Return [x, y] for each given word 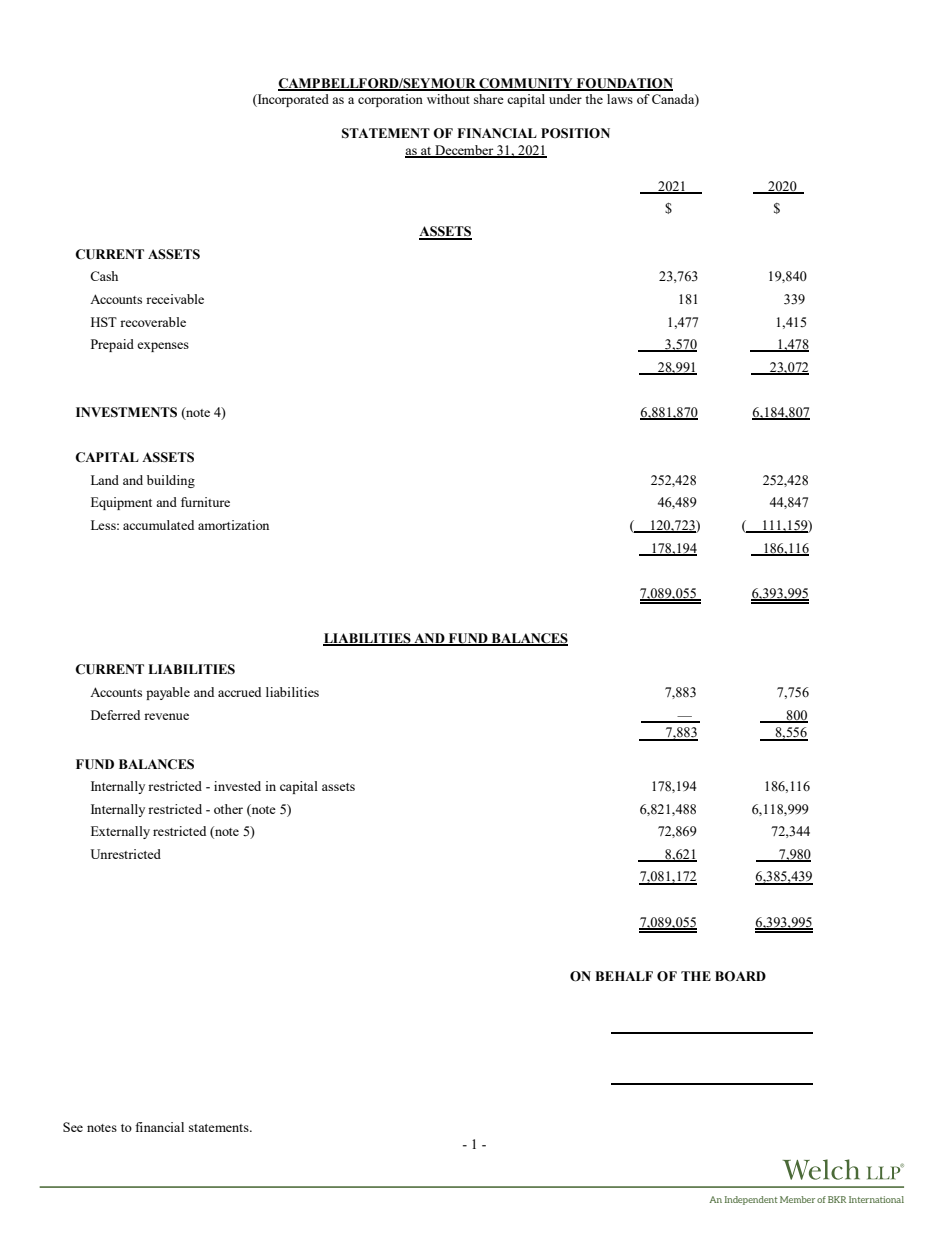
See [73, 1127]
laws [620, 99]
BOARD [740, 976]
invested [237, 786]
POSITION [575, 133]
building [171, 481]
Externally [120, 832]
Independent [751, 1200]
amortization [233, 525]
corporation [390, 100]
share [489, 99]
